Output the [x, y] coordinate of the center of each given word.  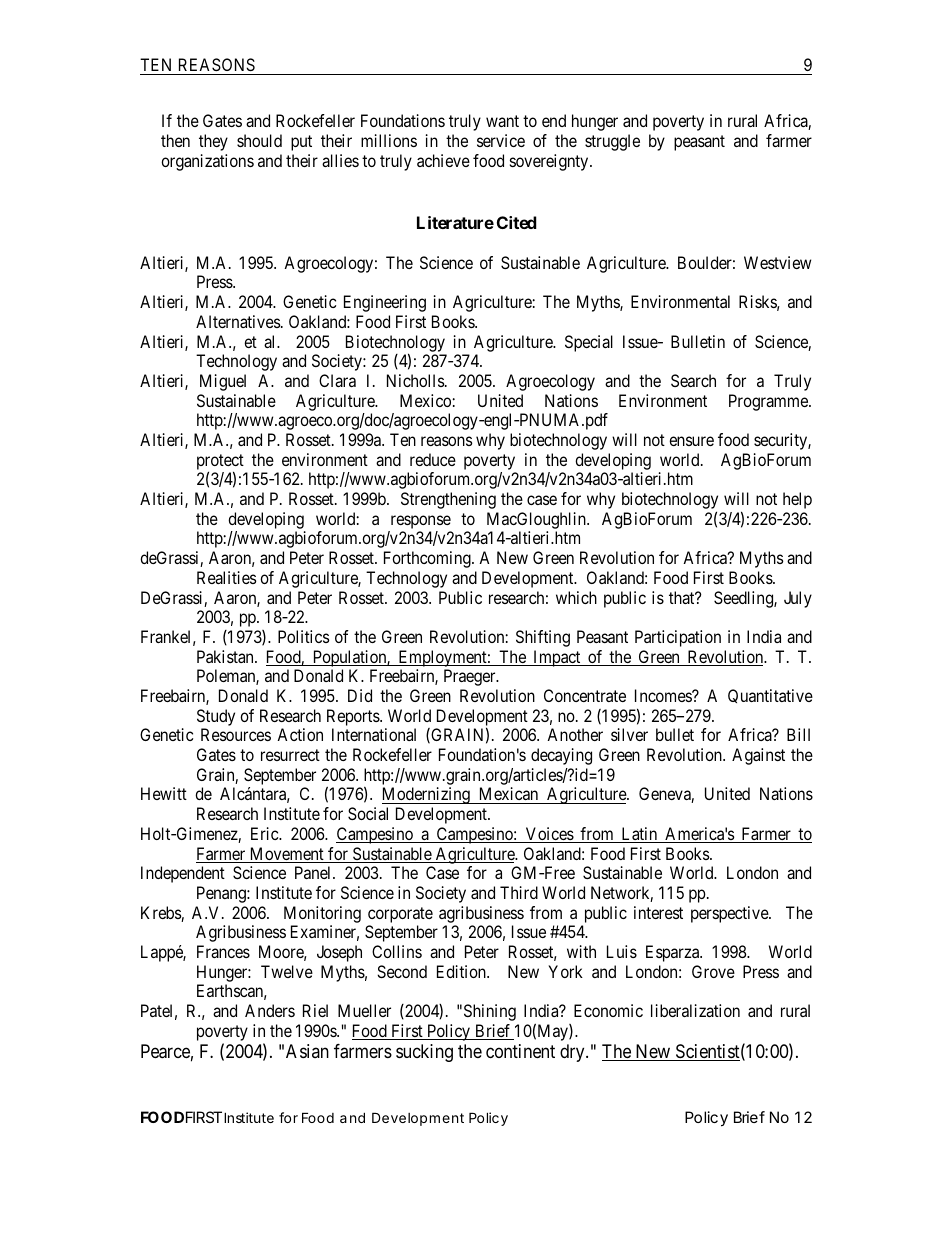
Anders [270, 1010]
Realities [227, 577]
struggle [612, 142]
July [798, 599]
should [259, 140]
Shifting [543, 638]
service [501, 140]
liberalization [695, 1010]
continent [520, 1051]
